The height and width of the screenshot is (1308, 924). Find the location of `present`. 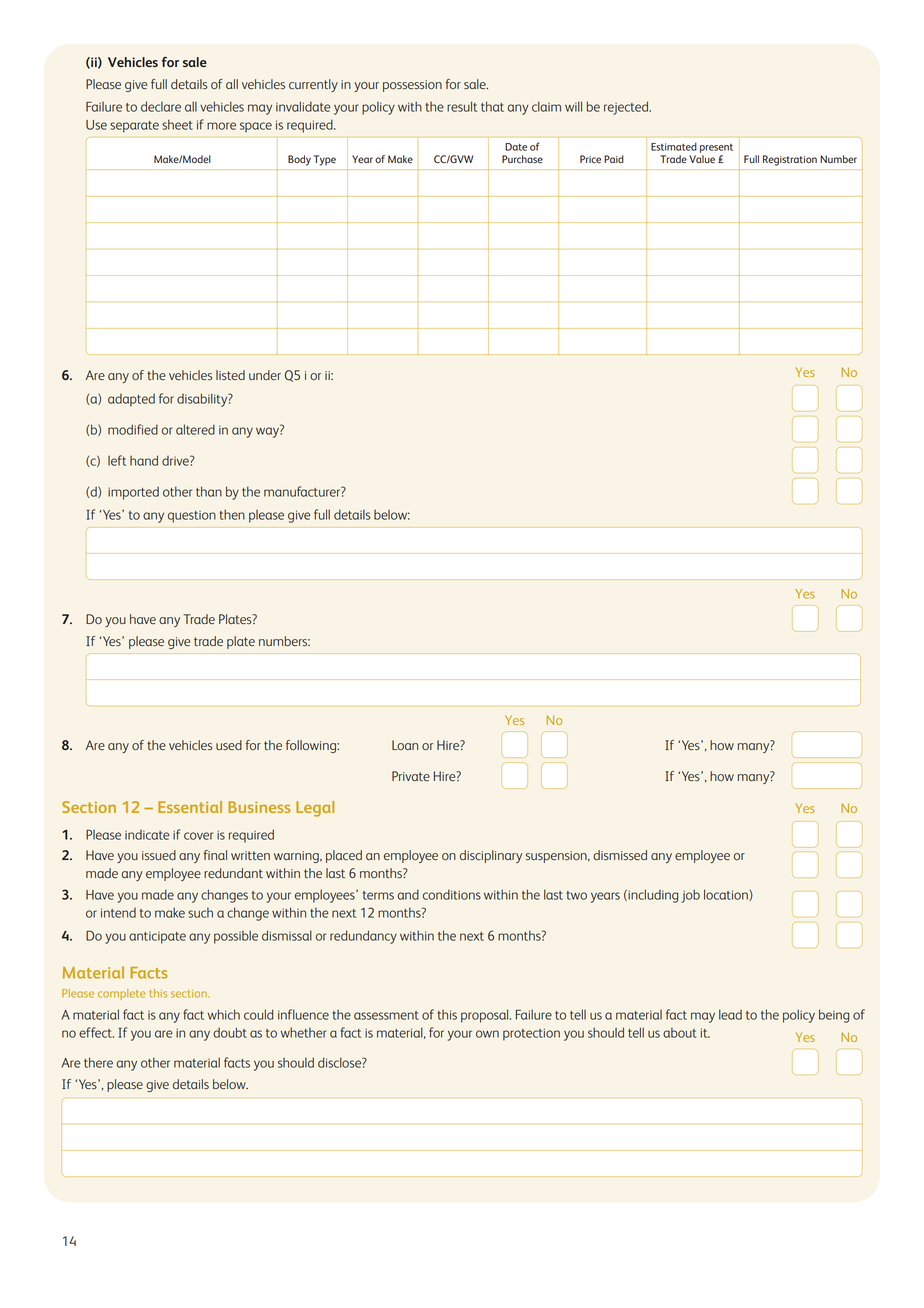

present is located at coordinates (716, 148).
